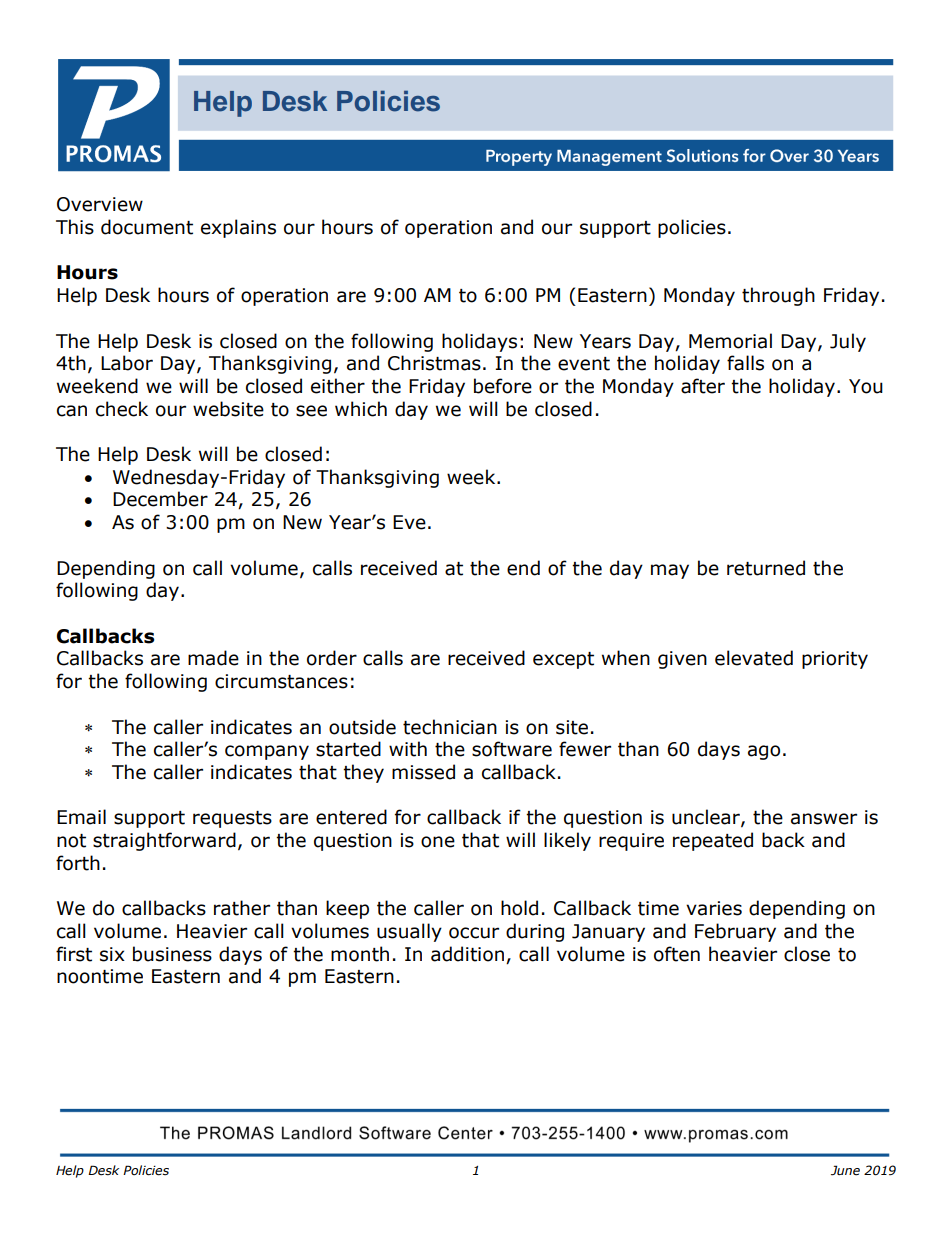 This page has height=1233, width=952. I want to click on addition, so click(467, 954).
